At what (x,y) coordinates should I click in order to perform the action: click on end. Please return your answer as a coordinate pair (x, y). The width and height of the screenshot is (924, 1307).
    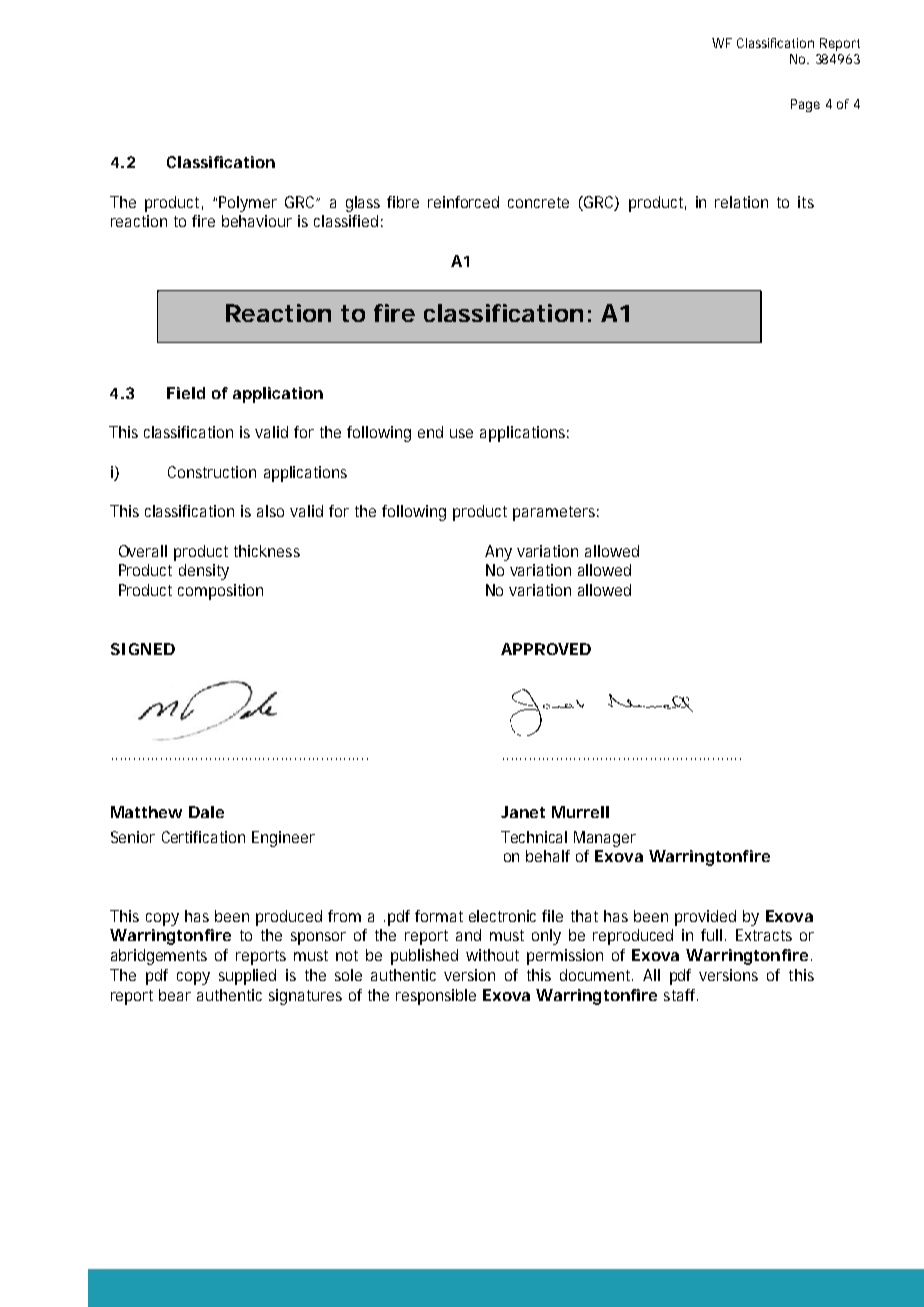
    Looking at the image, I should click on (430, 432).
